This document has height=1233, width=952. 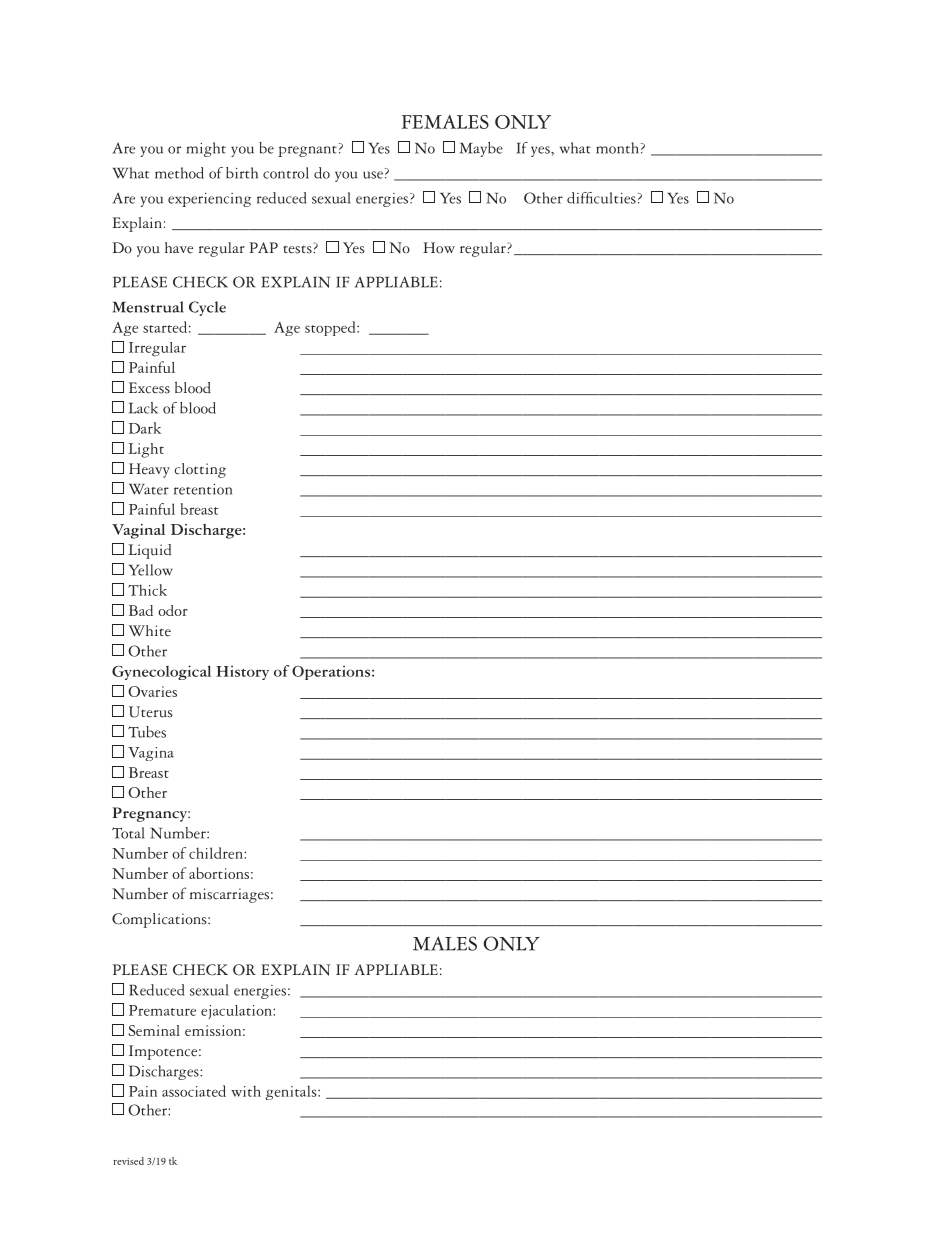 What do you see at coordinates (200, 470) in the document?
I see `clotting` at bounding box center [200, 470].
